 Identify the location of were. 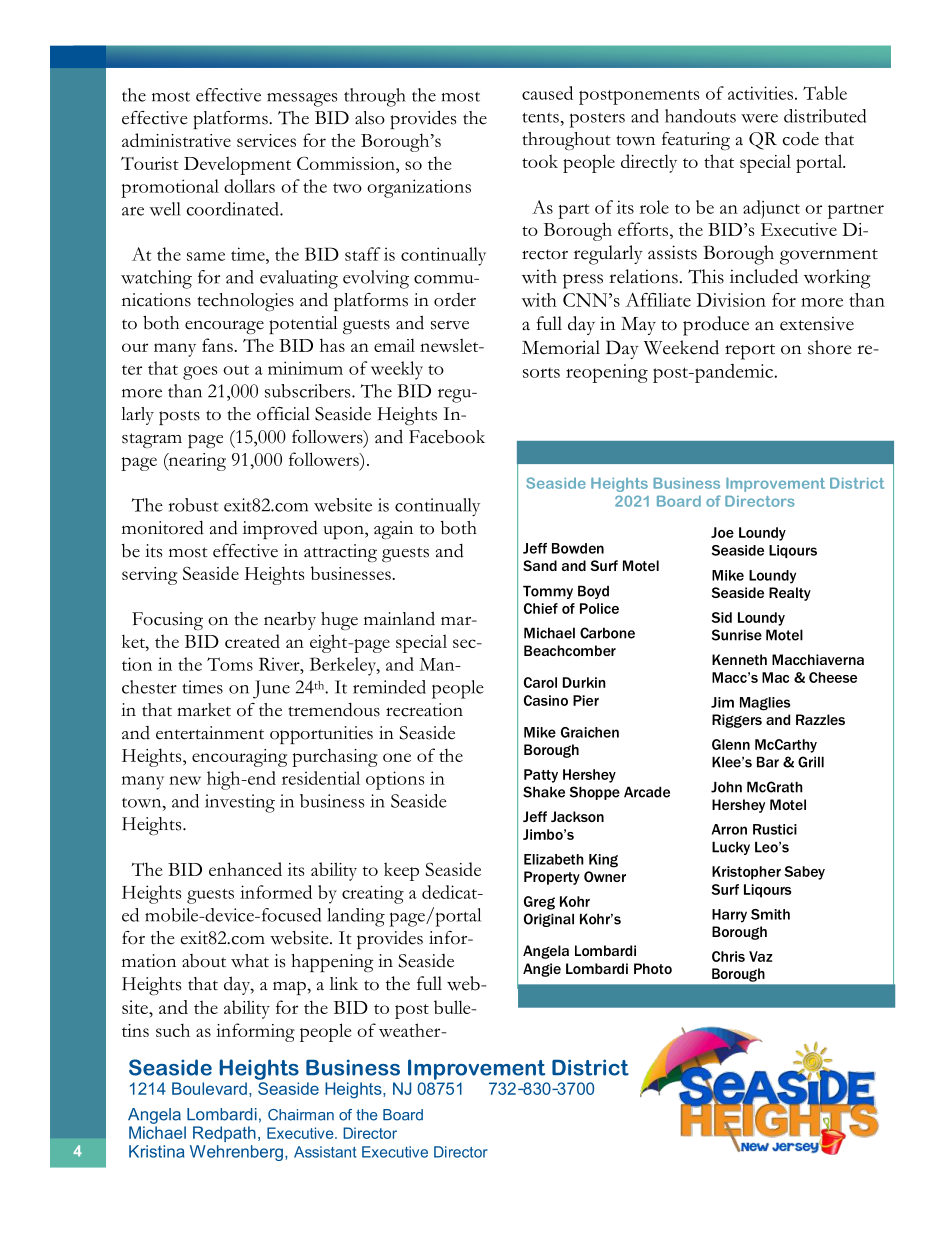
(759, 118).
